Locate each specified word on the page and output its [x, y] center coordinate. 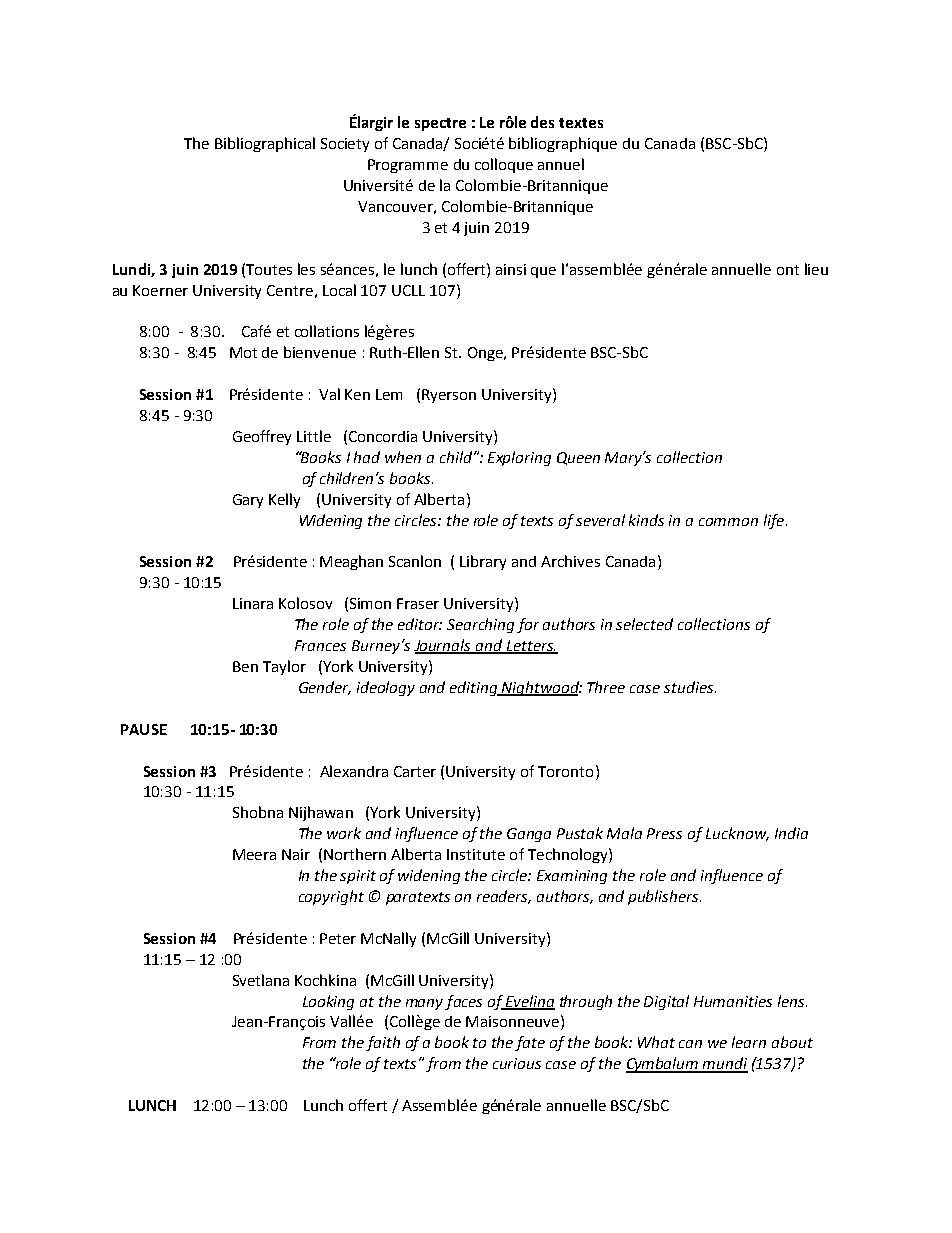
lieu [816, 269]
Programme [408, 166]
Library [483, 562]
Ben [245, 666]
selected [644, 624]
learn [749, 1042]
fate [530, 1043]
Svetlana [261, 980]
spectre [440, 124]
